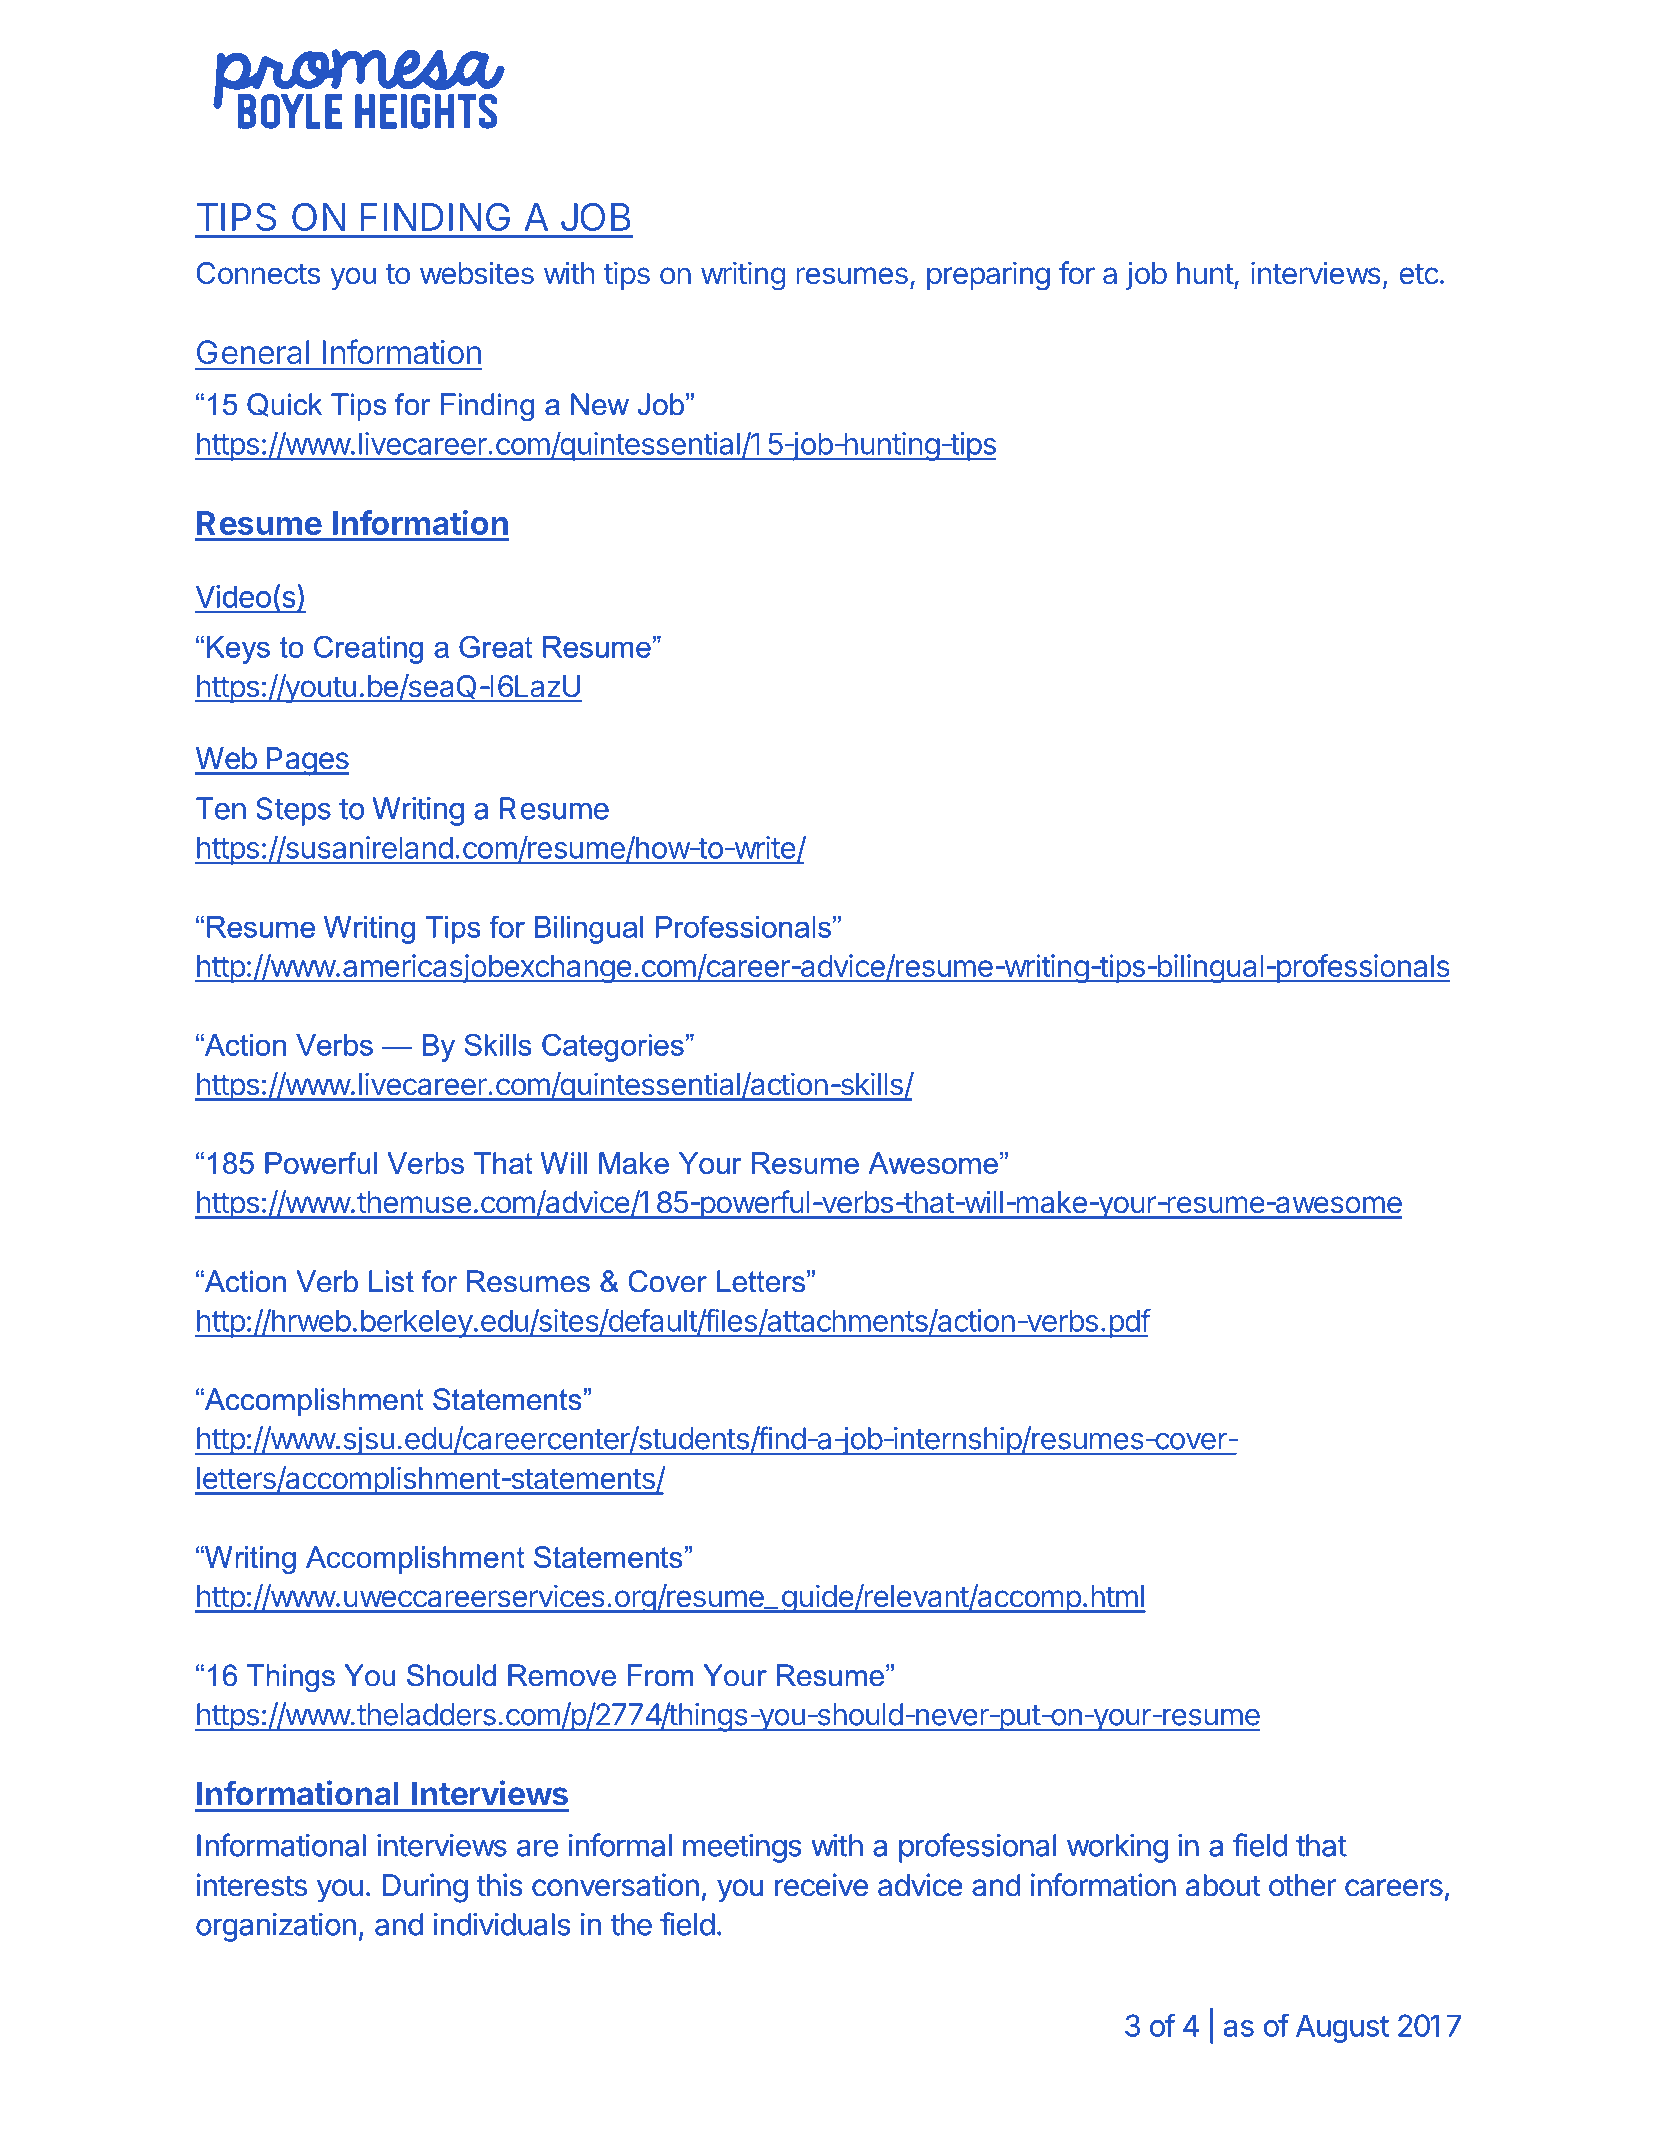  I want to click on Steps, so click(293, 811).
